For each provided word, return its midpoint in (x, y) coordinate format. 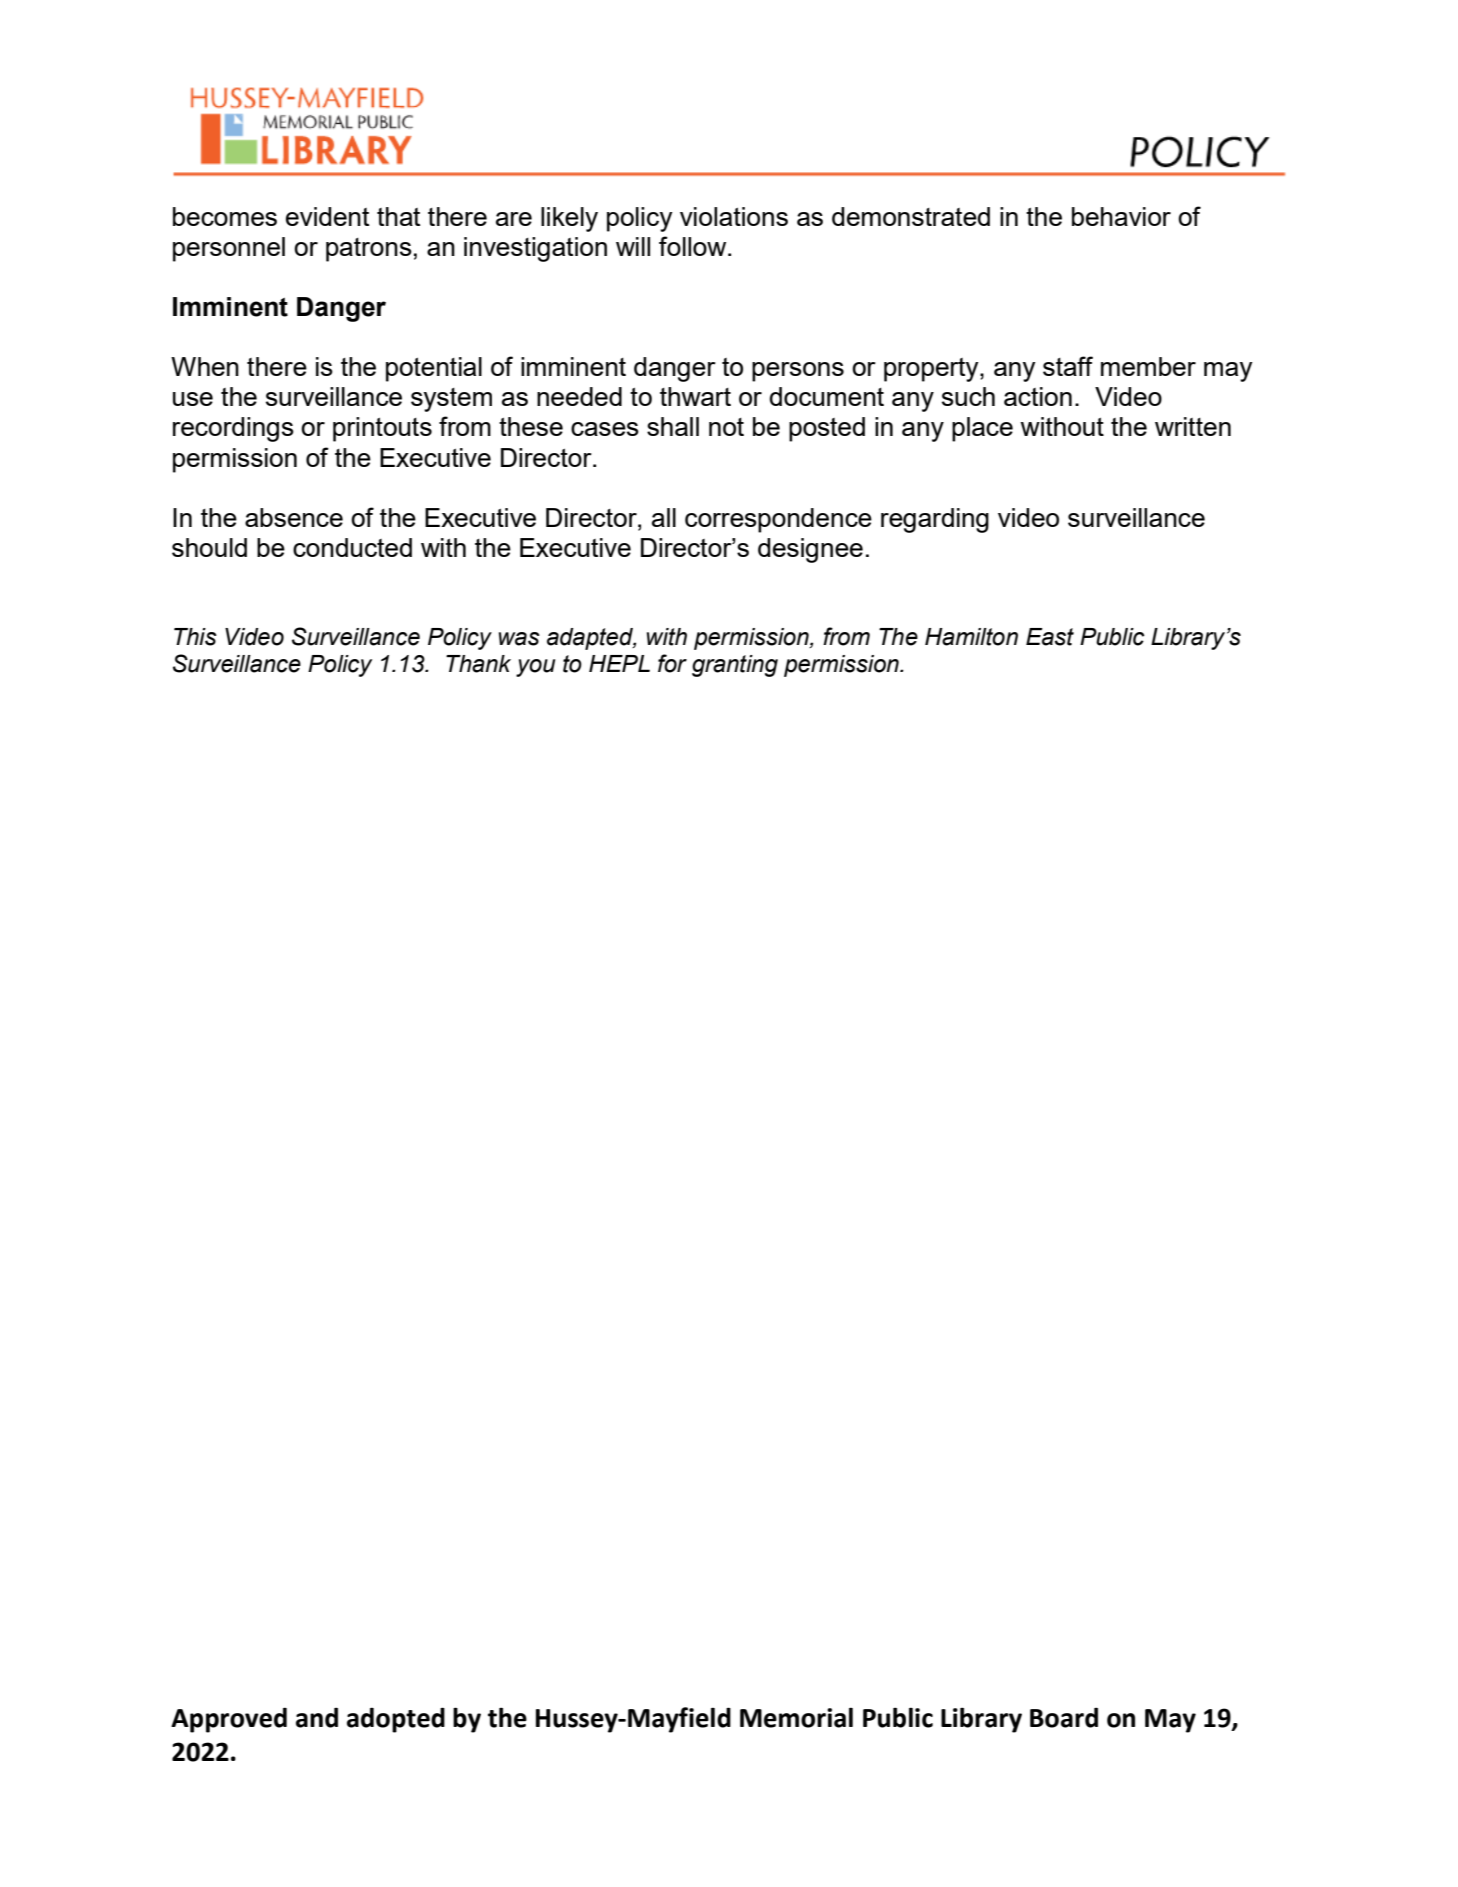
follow (694, 246)
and (317, 1717)
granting (735, 666)
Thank (478, 664)
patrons (369, 250)
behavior (1121, 216)
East (1050, 637)
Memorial (796, 1717)
